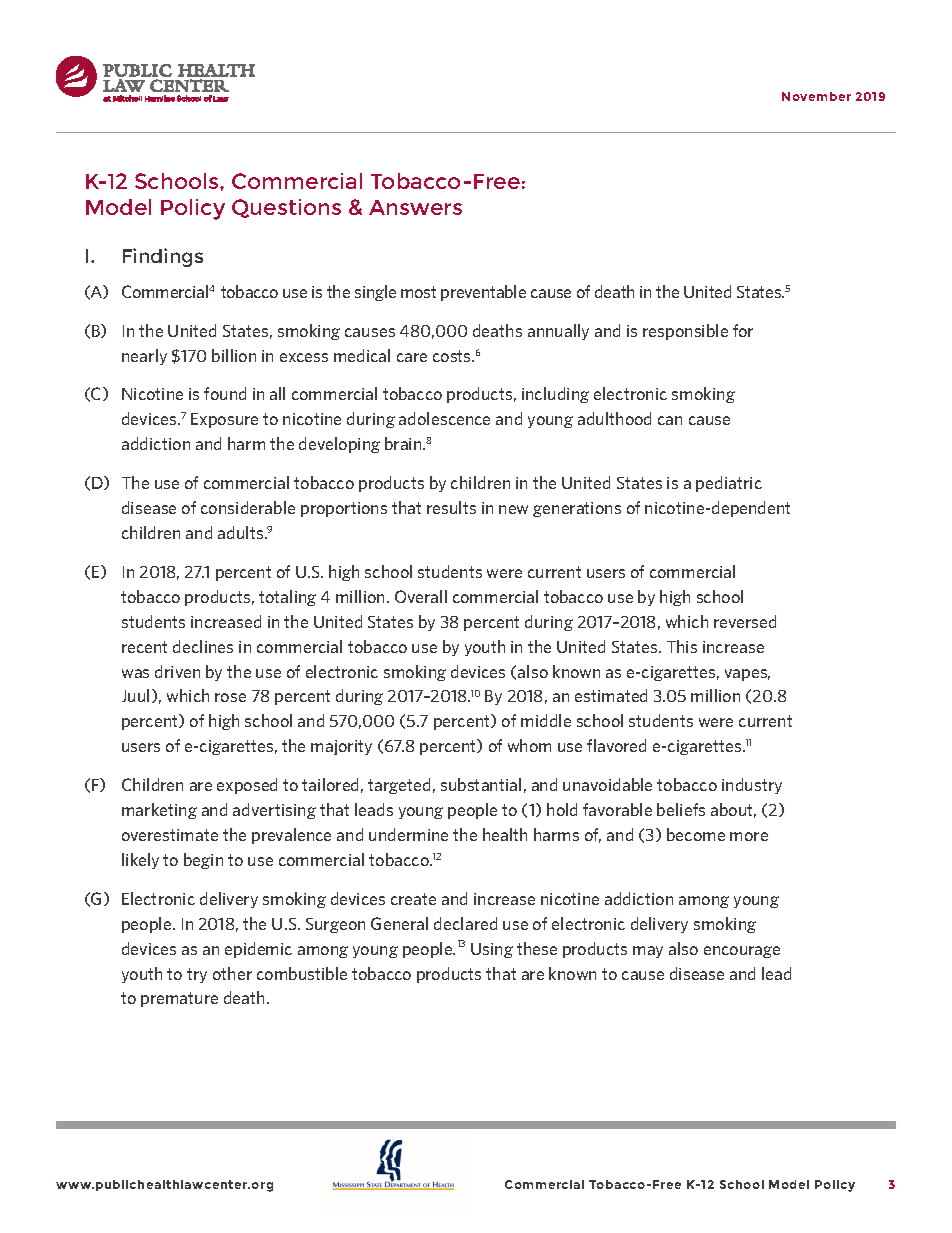 The height and width of the screenshot is (1233, 952). What do you see at coordinates (232, 973) in the screenshot?
I see `other` at bounding box center [232, 973].
